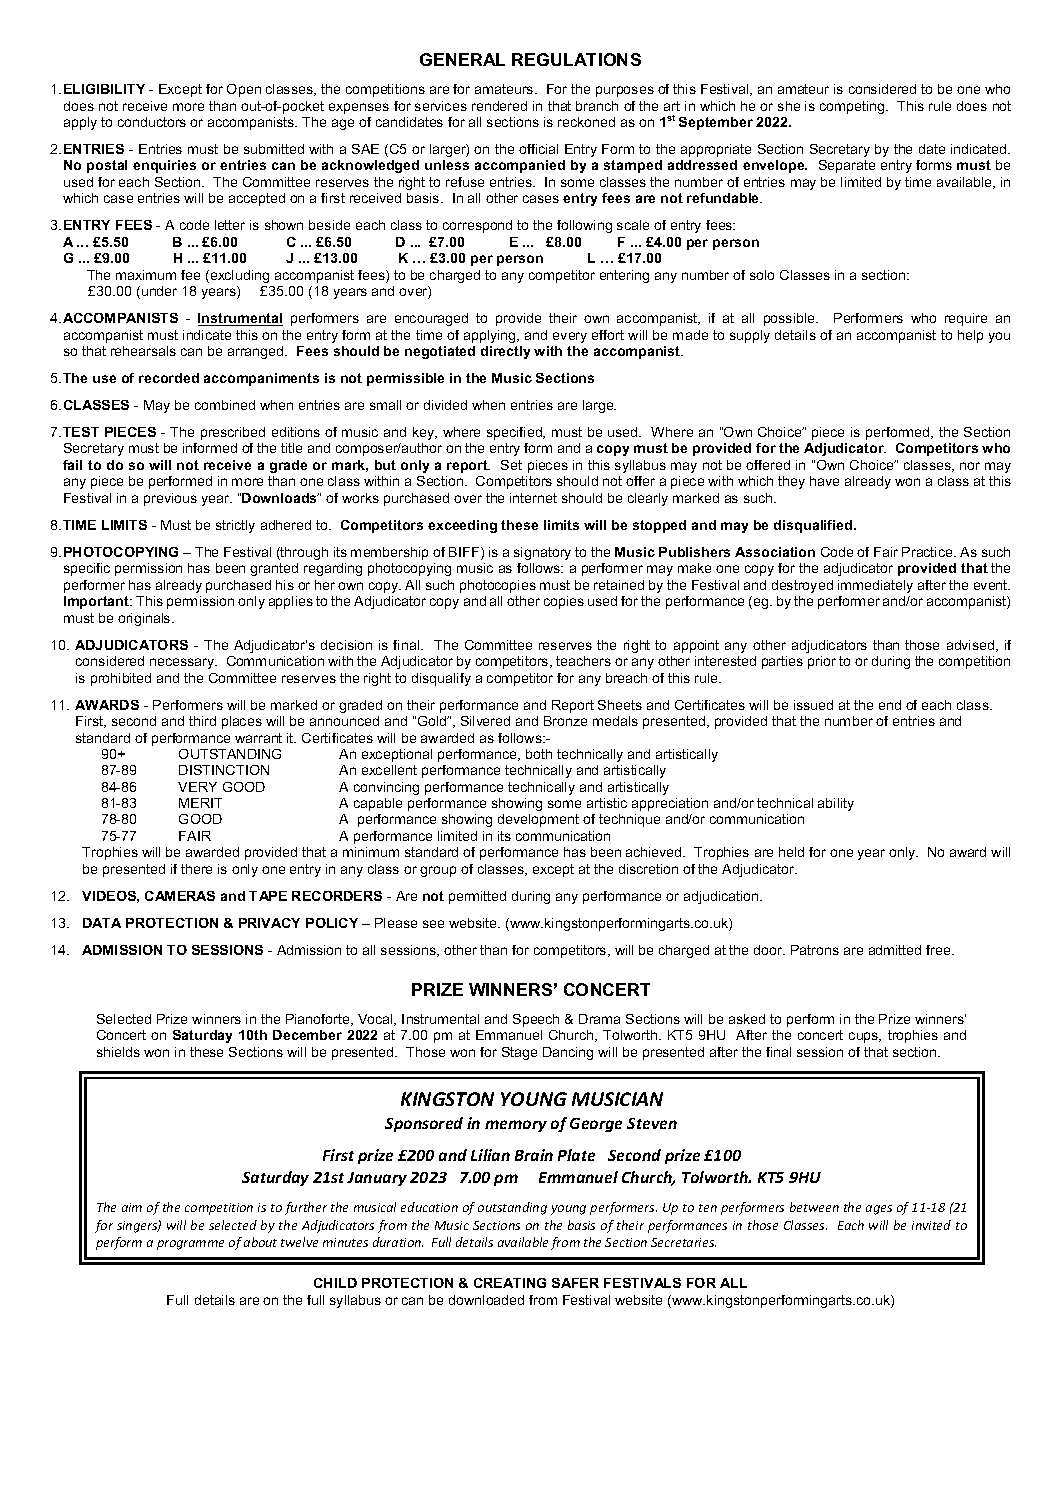 This document has width=1062, height=1501. Describe the element at coordinates (169, 378) in the document. I see `recorded` at that location.
